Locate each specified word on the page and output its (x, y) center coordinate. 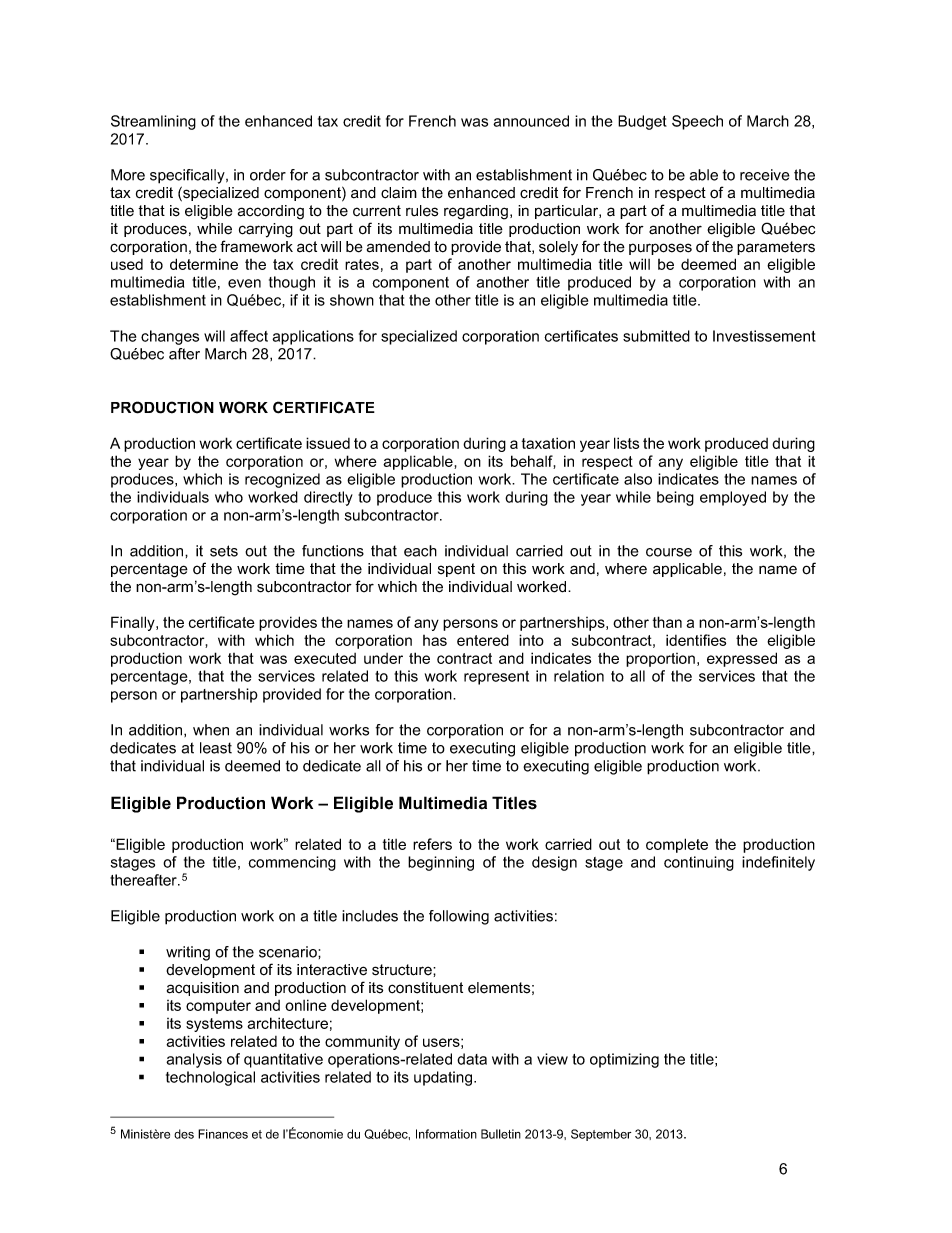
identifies (696, 640)
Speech (697, 122)
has (435, 640)
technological (210, 1078)
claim (399, 193)
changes (170, 337)
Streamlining (153, 122)
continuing (699, 863)
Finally (134, 623)
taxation (548, 443)
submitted (656, 336)
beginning (441, 863)
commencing (292, 863)
